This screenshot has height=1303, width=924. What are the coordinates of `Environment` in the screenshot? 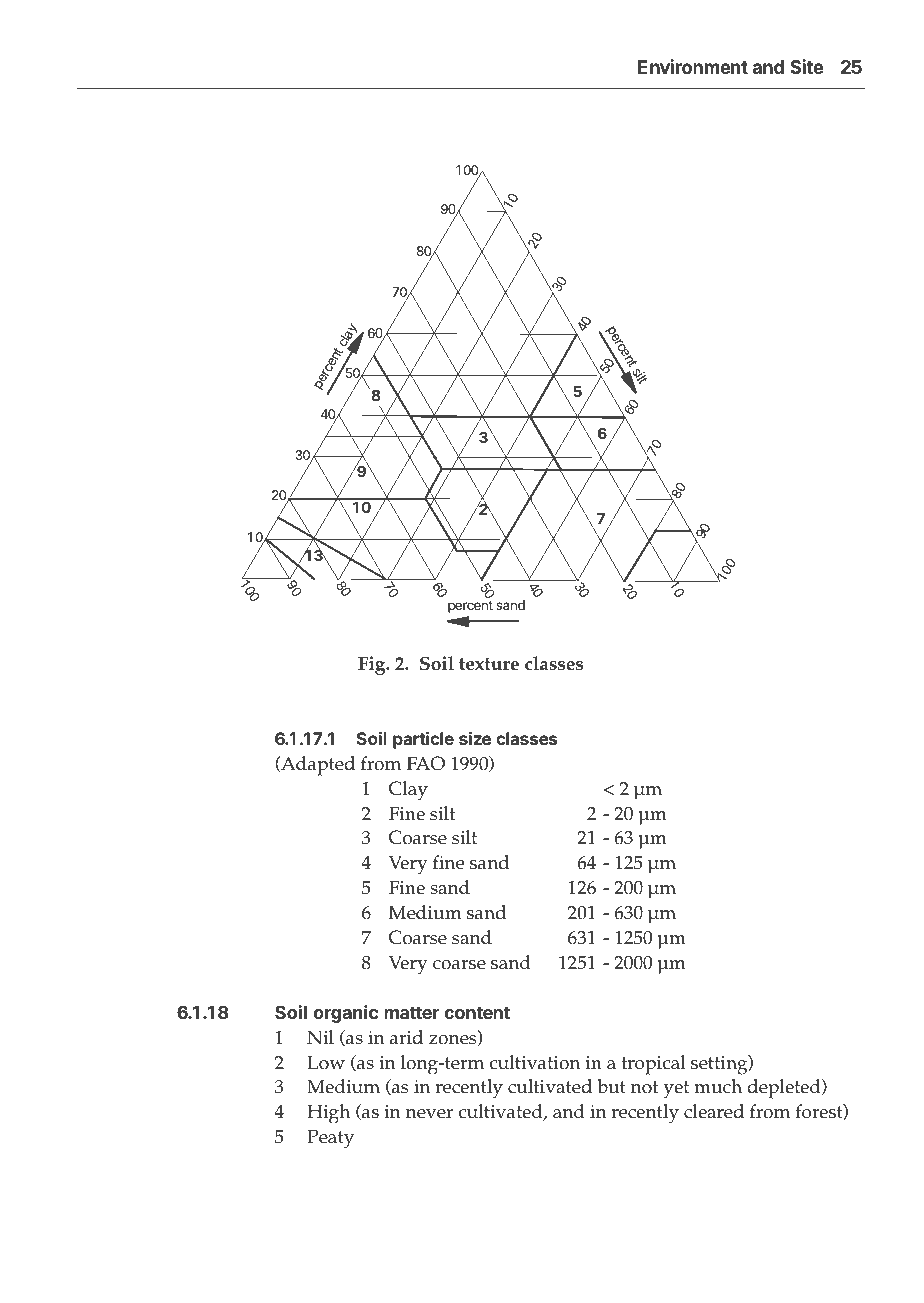 It's located at (693, 66).
